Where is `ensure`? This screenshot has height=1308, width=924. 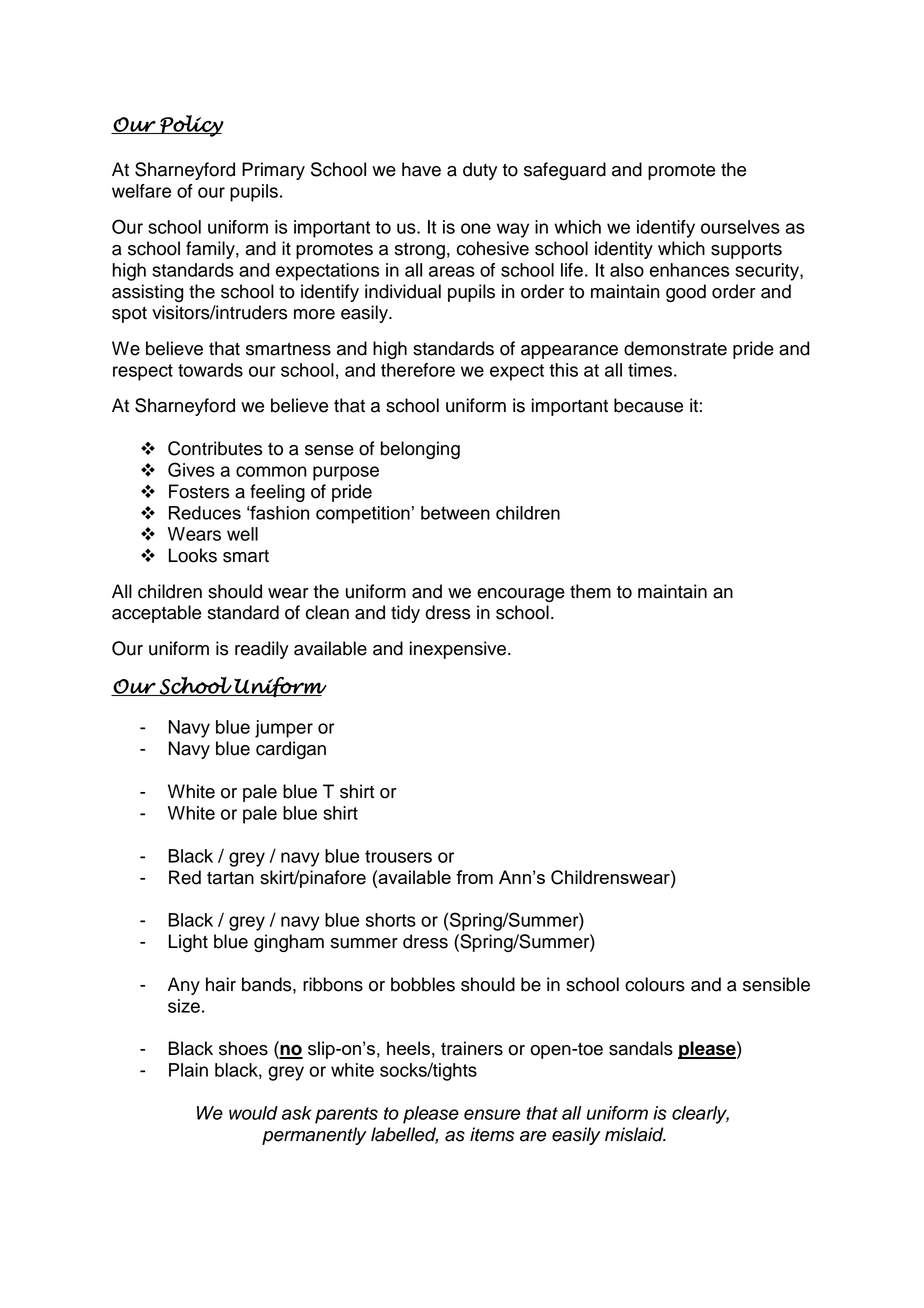 ensure is located at coordinates (492, 1114).
